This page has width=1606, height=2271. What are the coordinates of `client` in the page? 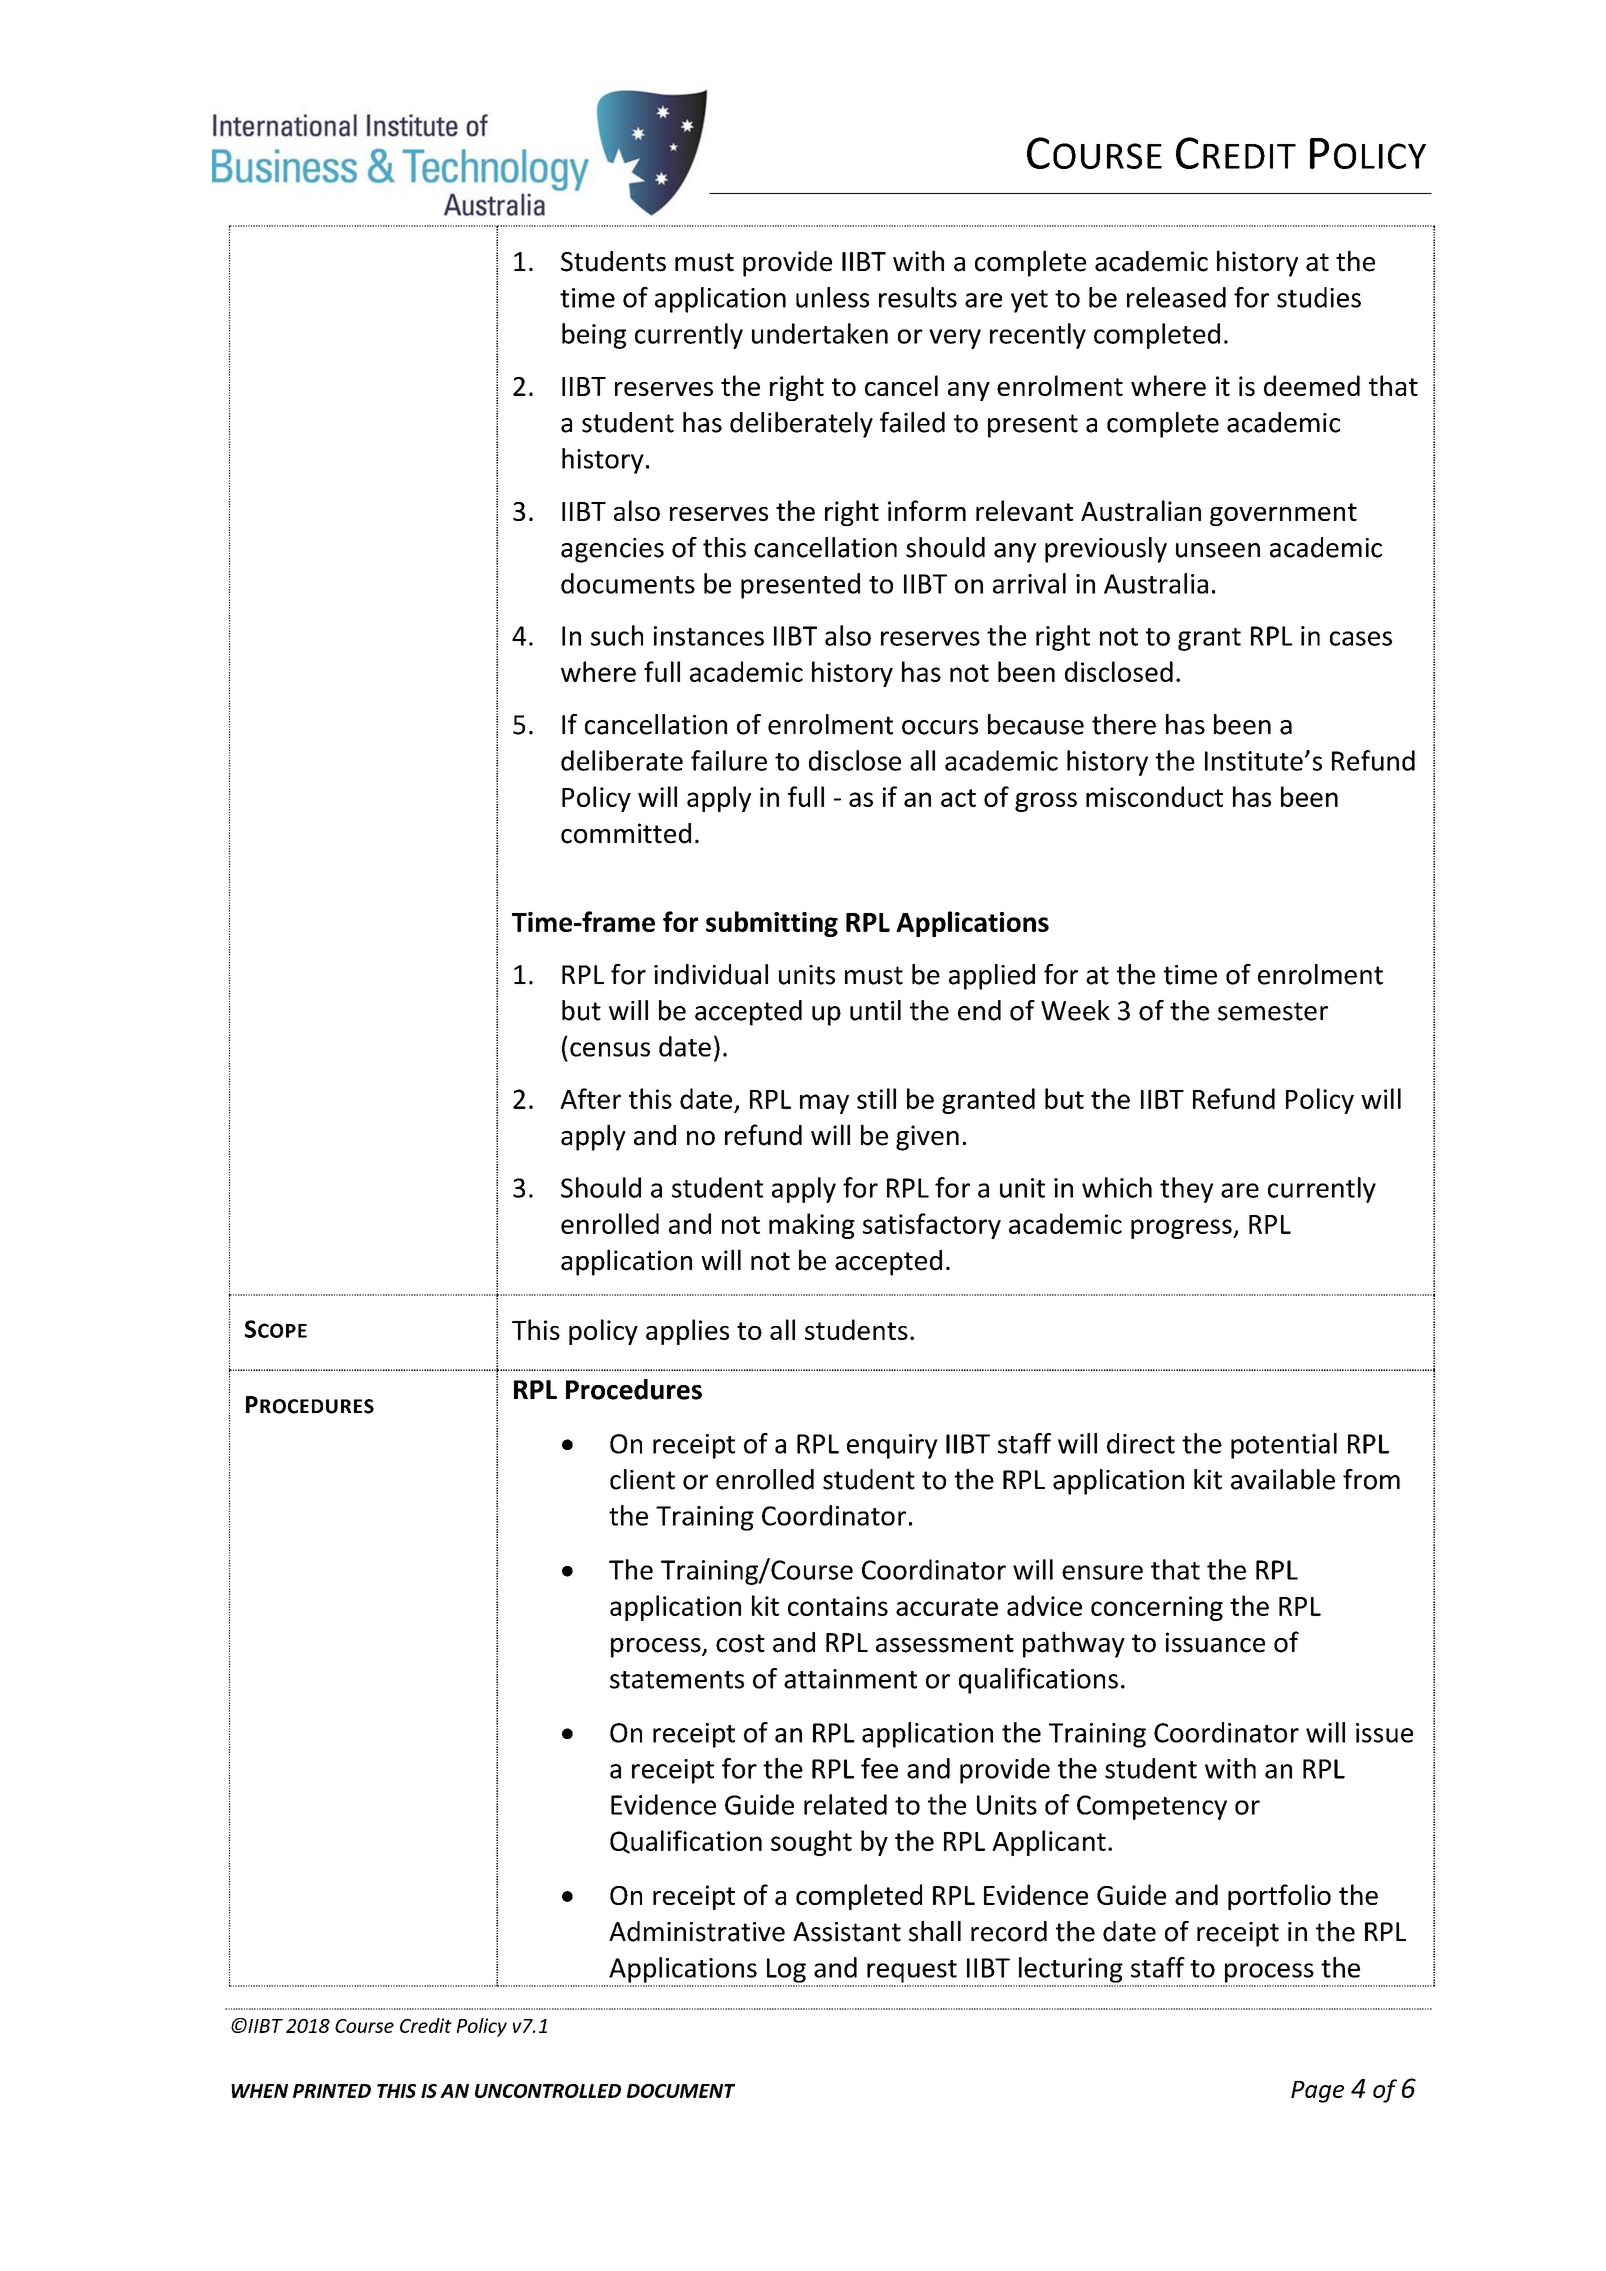 It's located at (642, 1479).
